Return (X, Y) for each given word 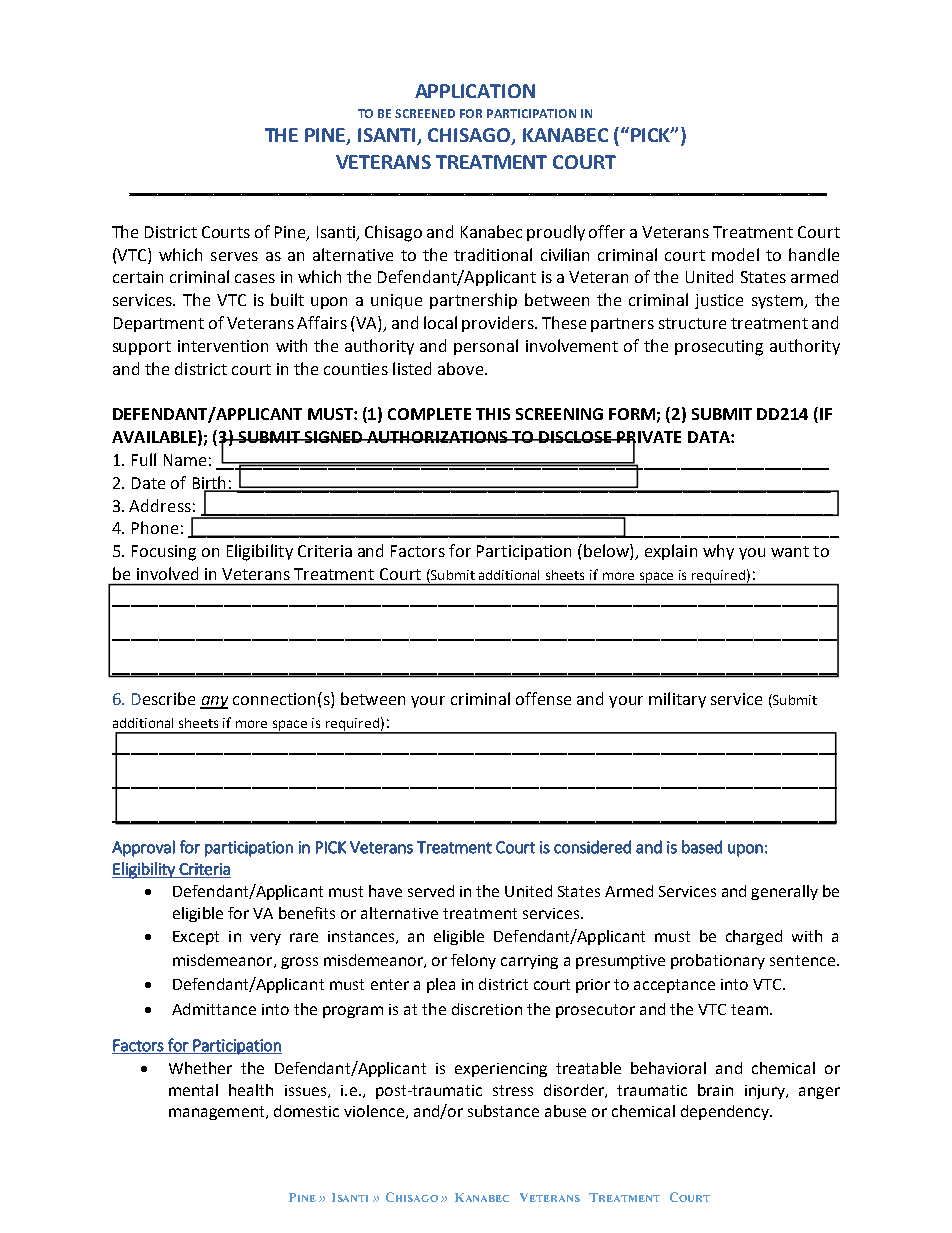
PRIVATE (648, 438)
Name (185, 460)
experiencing (501, 1070)
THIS (493, 414)
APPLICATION (475, 91)
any (214, 702)
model (735, 254)
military (677, 700)
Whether (200, 1068)
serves (234, 256)
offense (543, 698)
